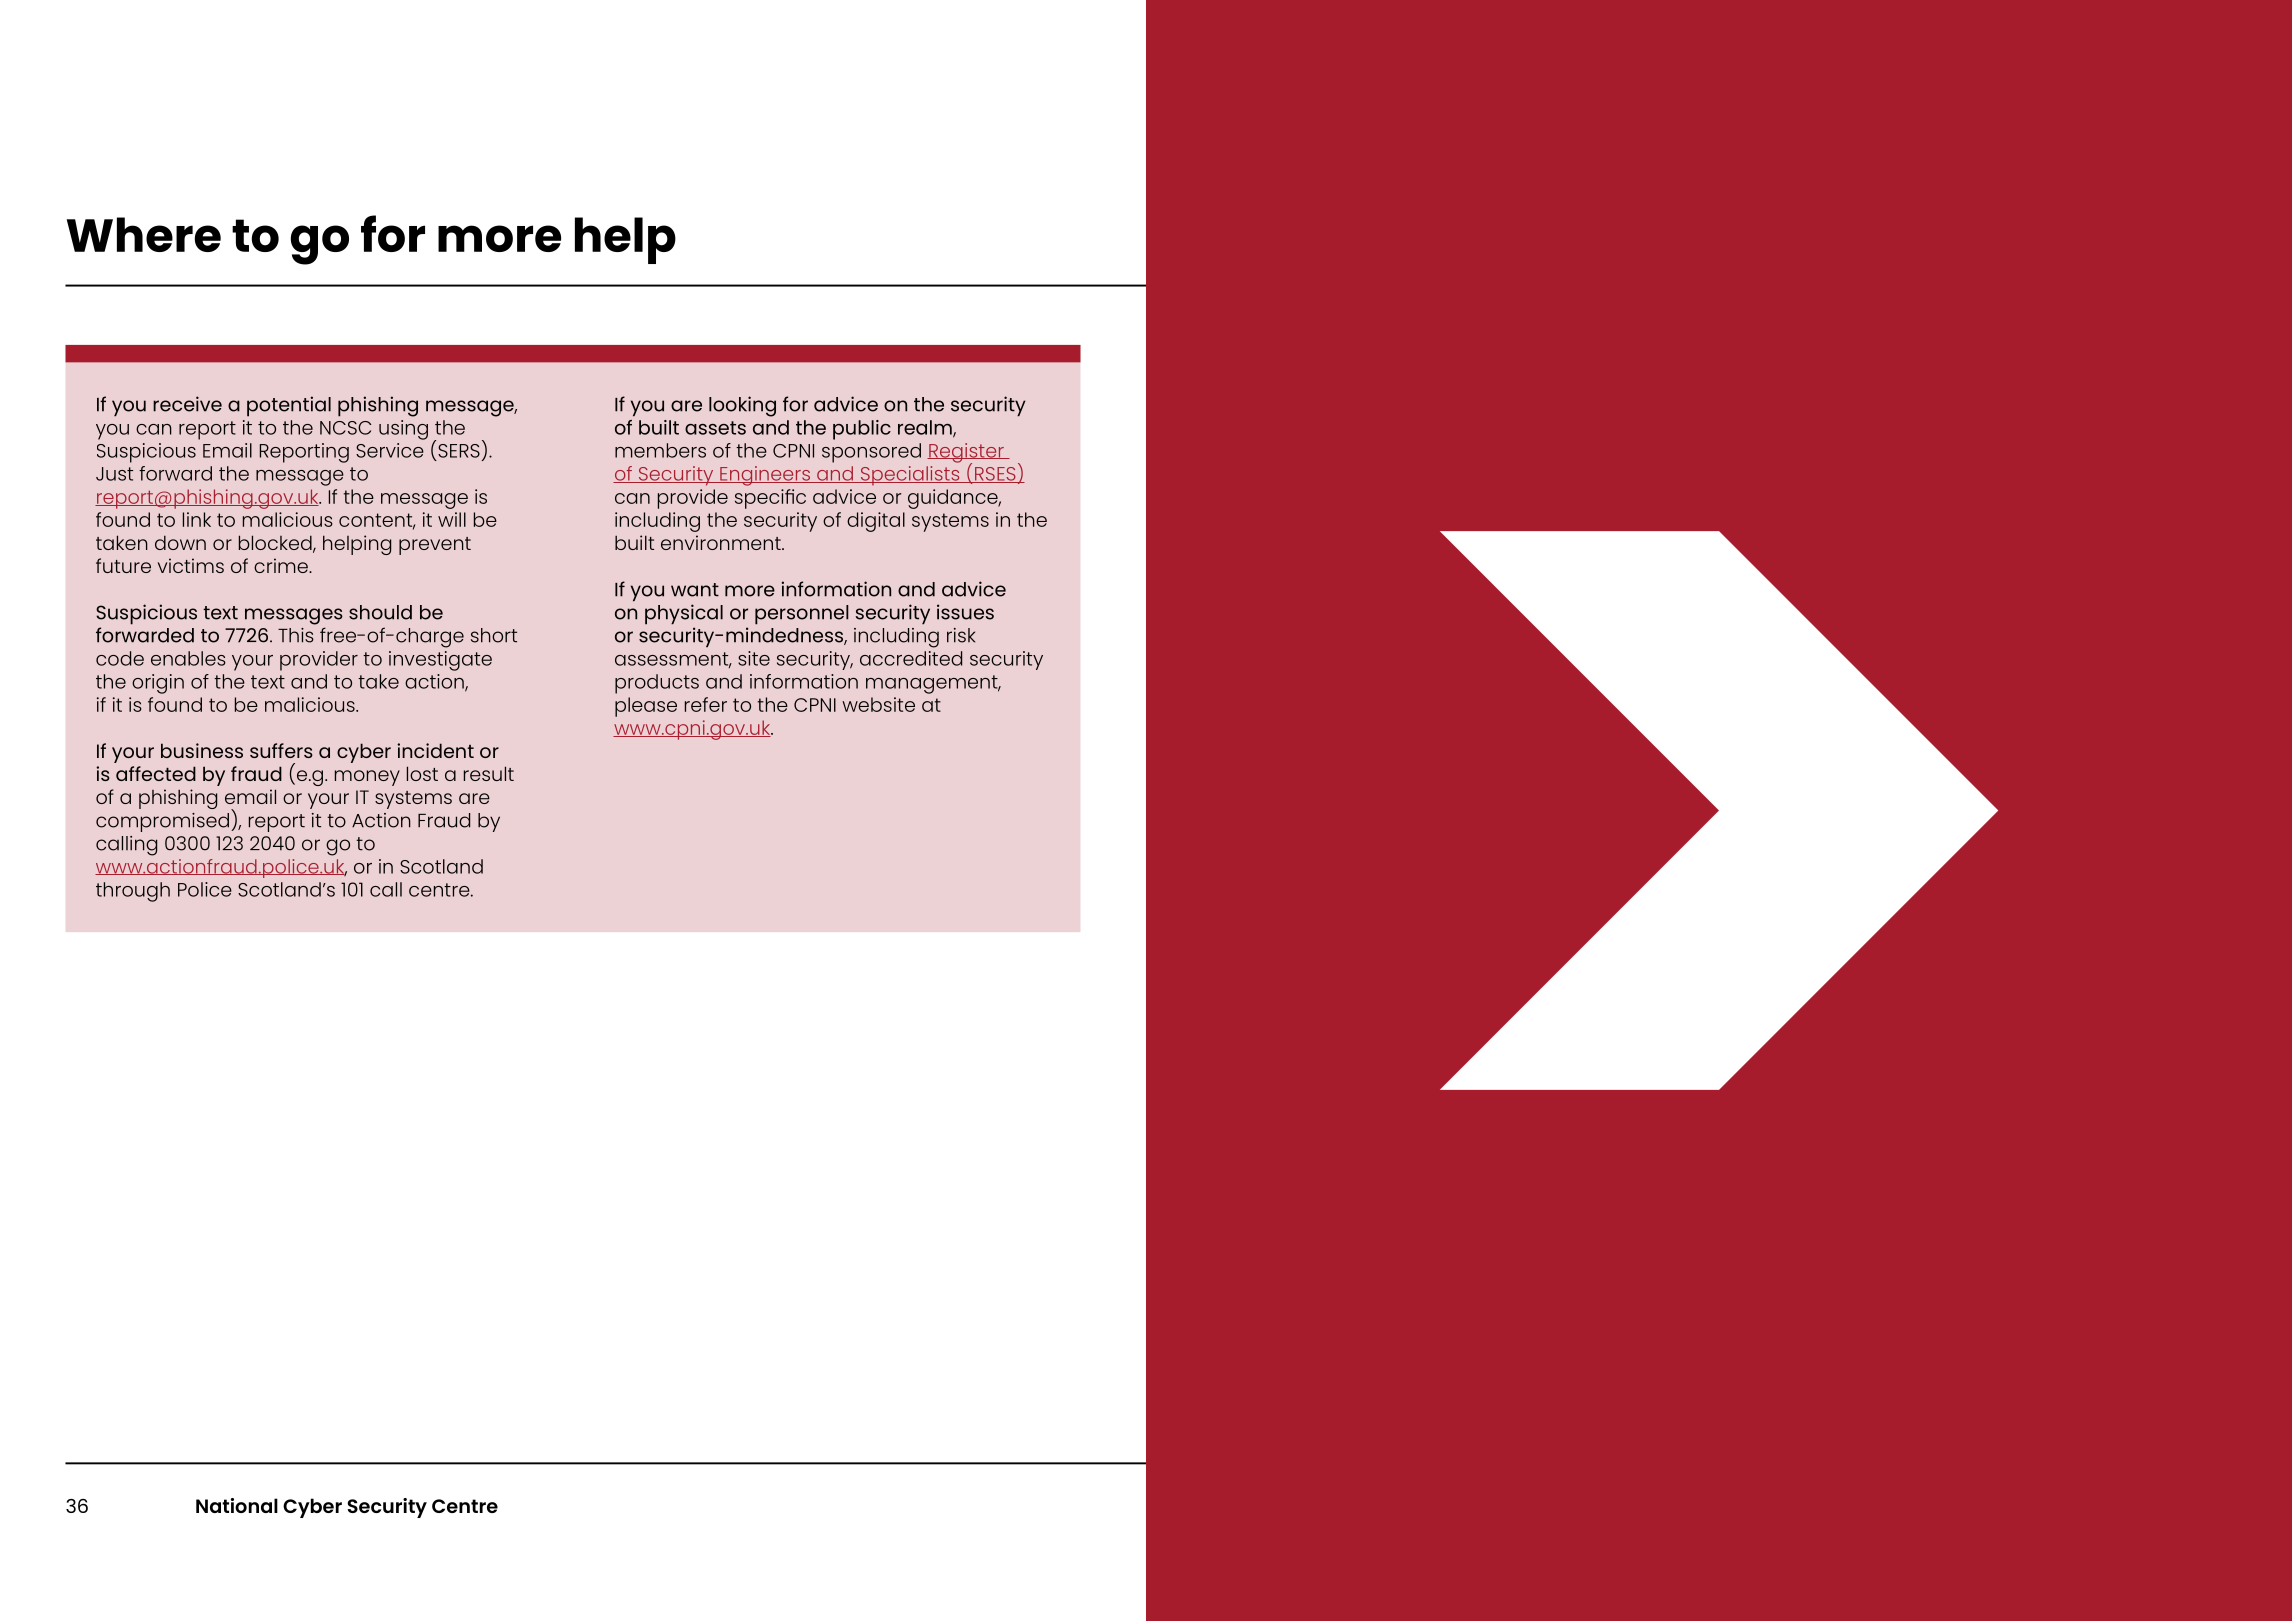 The width and height of the screenshot is (2292, 1621). Describe the element at coordinates (742, 406) in the screenshot. I see `looking` at that location.
